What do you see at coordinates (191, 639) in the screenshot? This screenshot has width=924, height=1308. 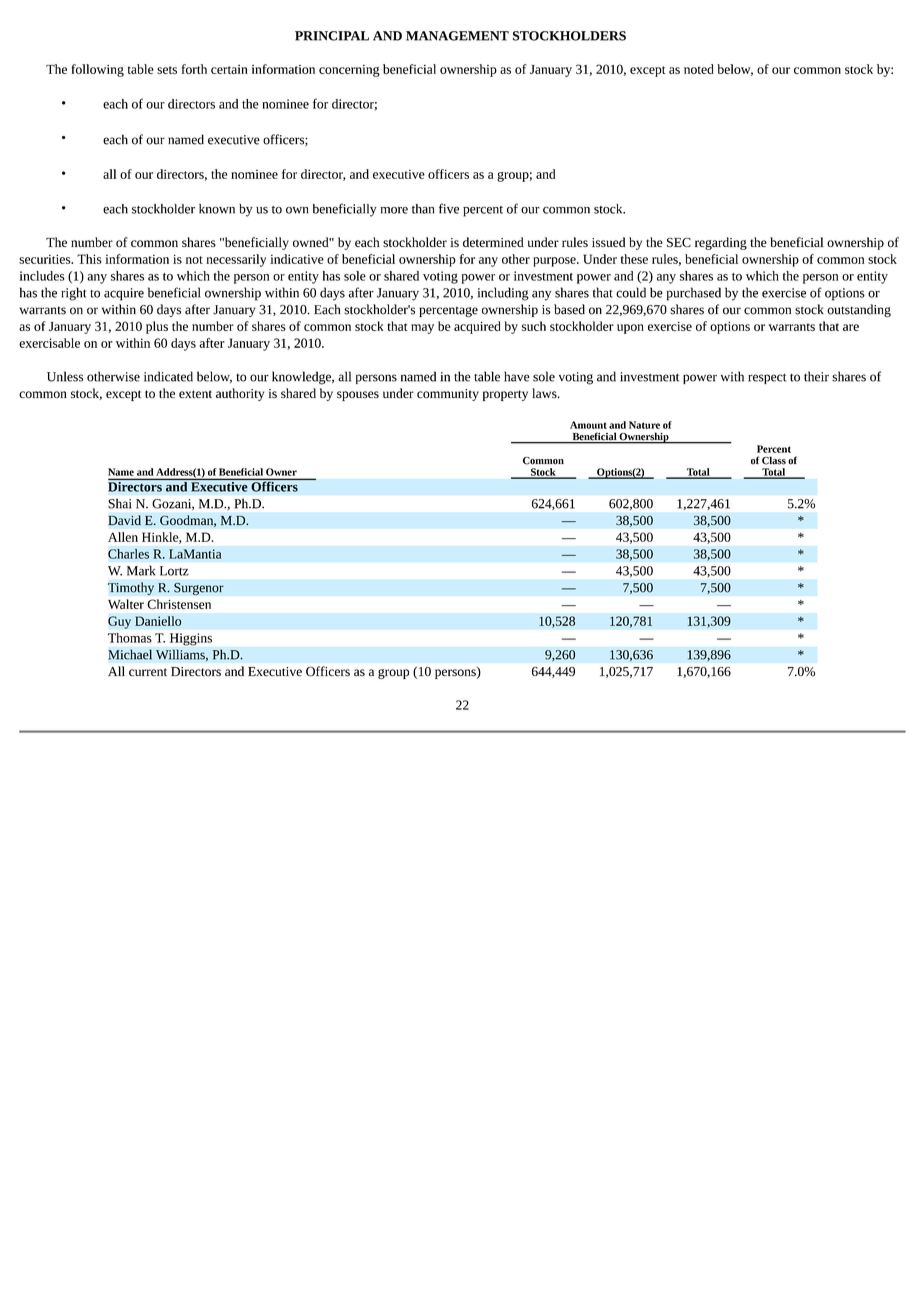 I see `Higgins` at bounding box center [191, 639].
